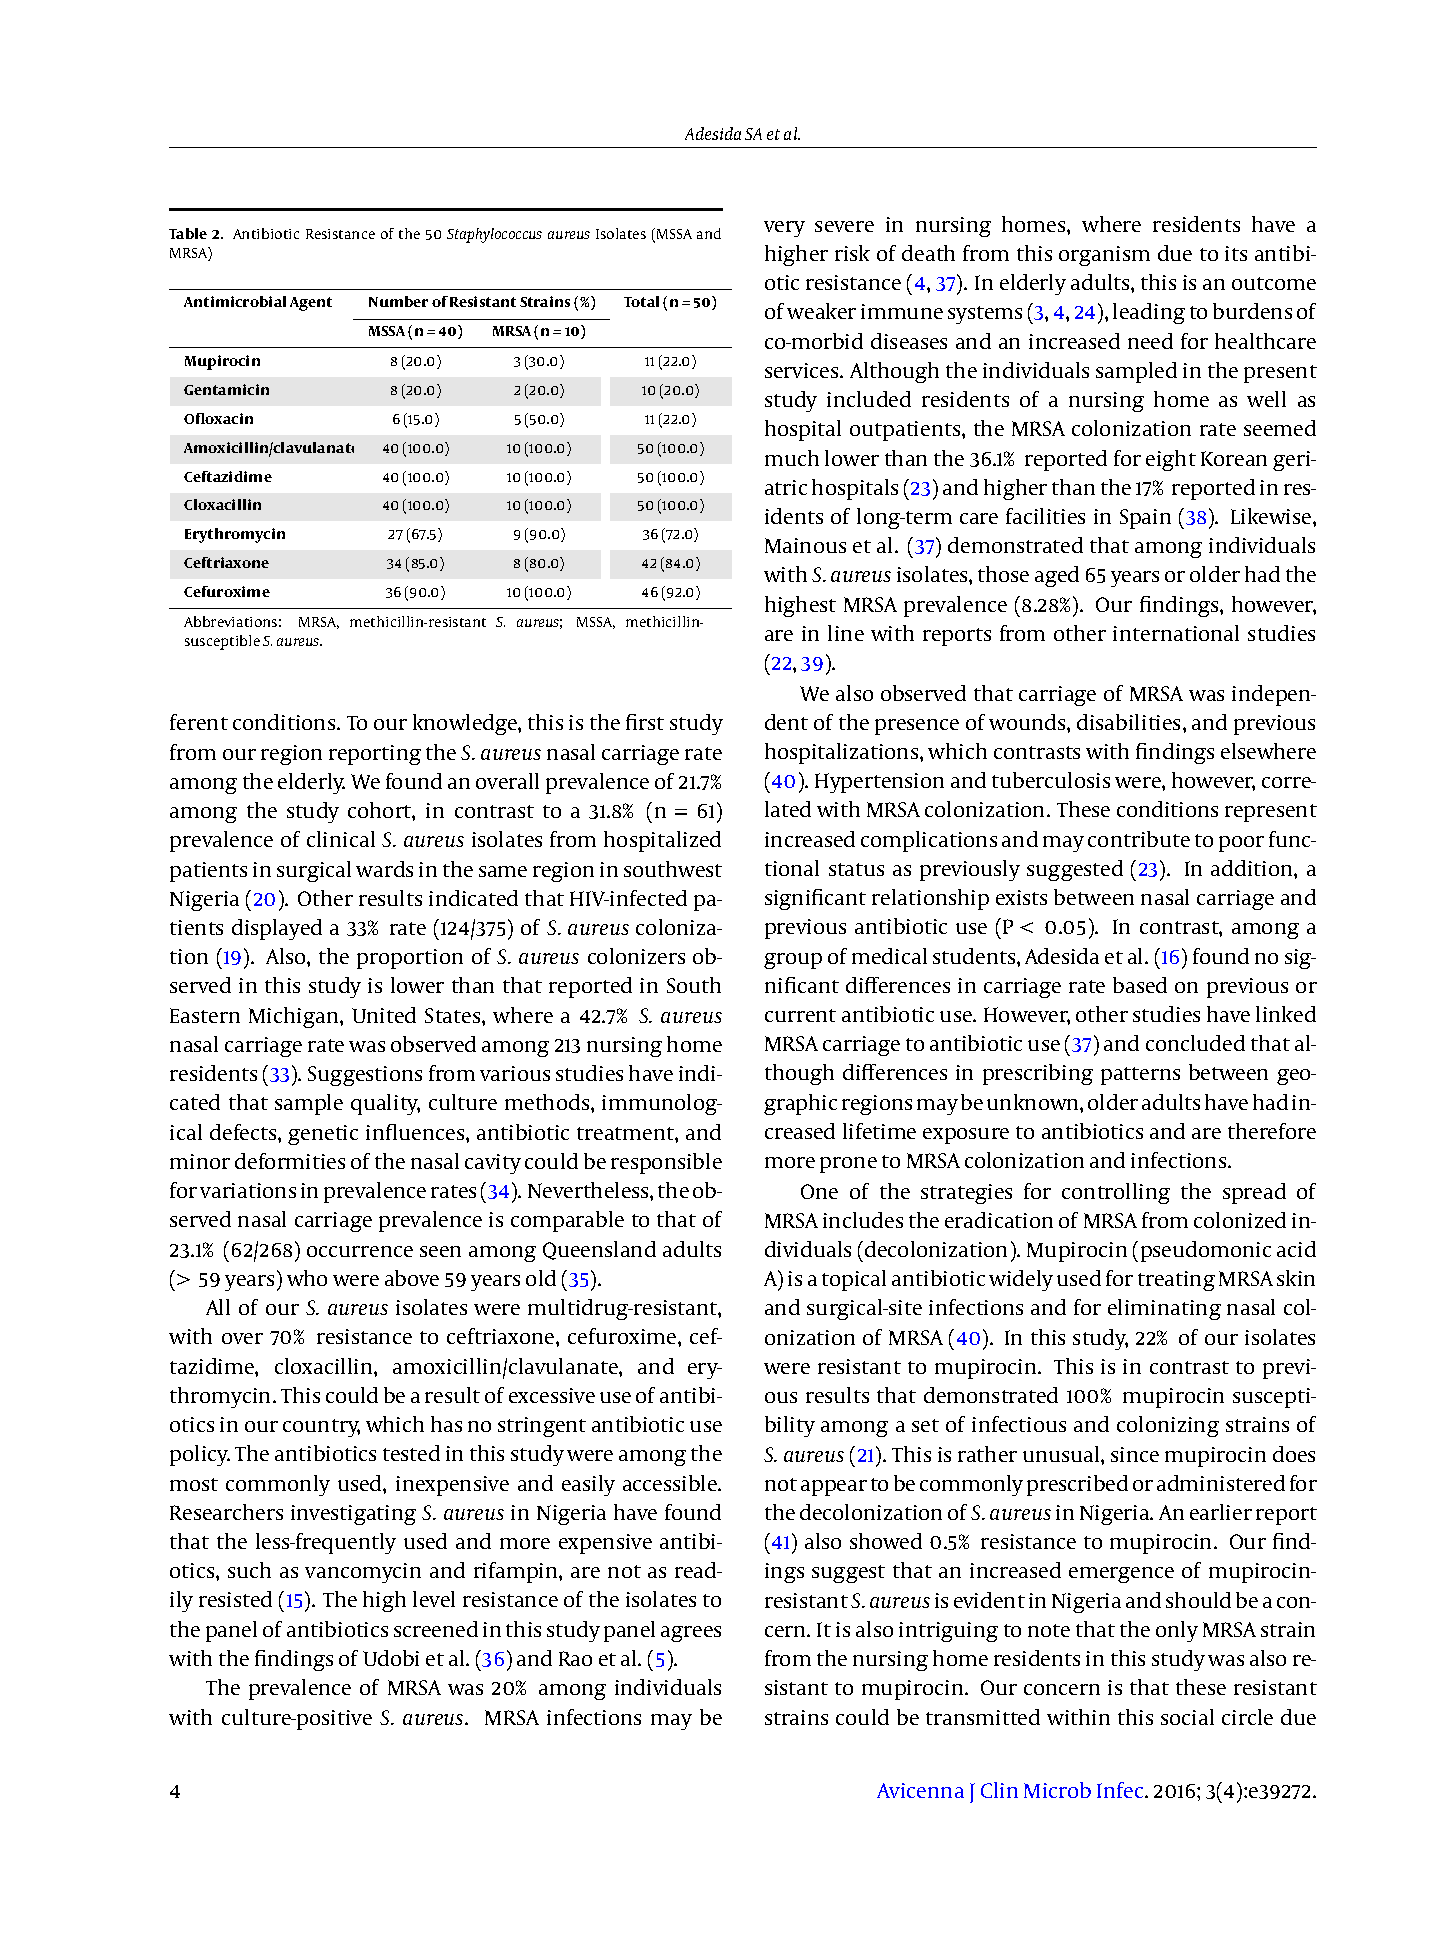 The height and width of the image is (1933, 1450). What do you see at coordinates (311, 304) in the image?
I see `Agent` at bounding box center [311, 304].
